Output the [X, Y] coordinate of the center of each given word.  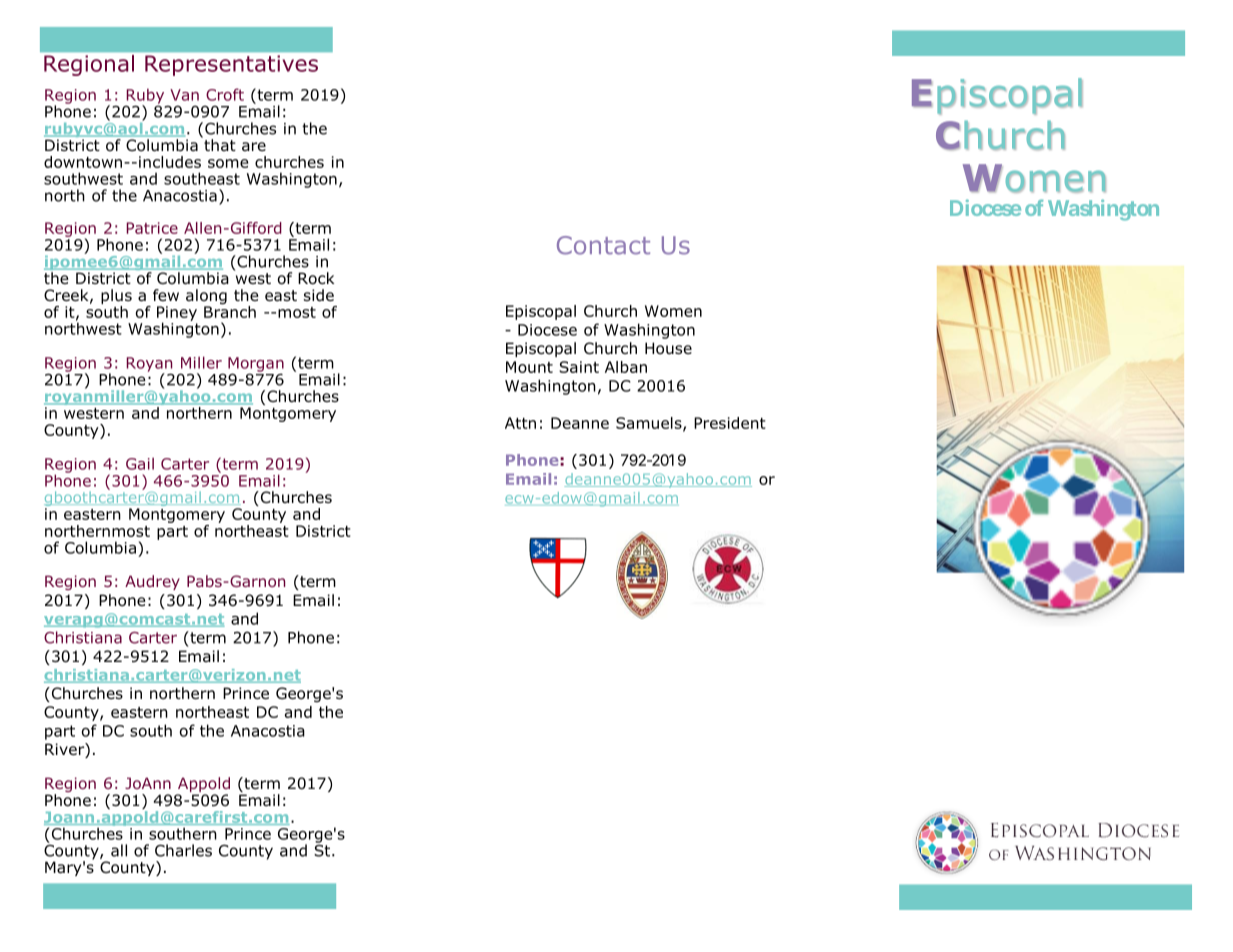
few [166, 295]
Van [184, 95]
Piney [177, 314]
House [668, 348]
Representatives [231, 65]
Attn [520, 423]
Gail [140, 464]
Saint [579, 367]
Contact [603, 245]
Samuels [650, 424]
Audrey [152, 582]
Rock [316, 278]
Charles [183, 850]
